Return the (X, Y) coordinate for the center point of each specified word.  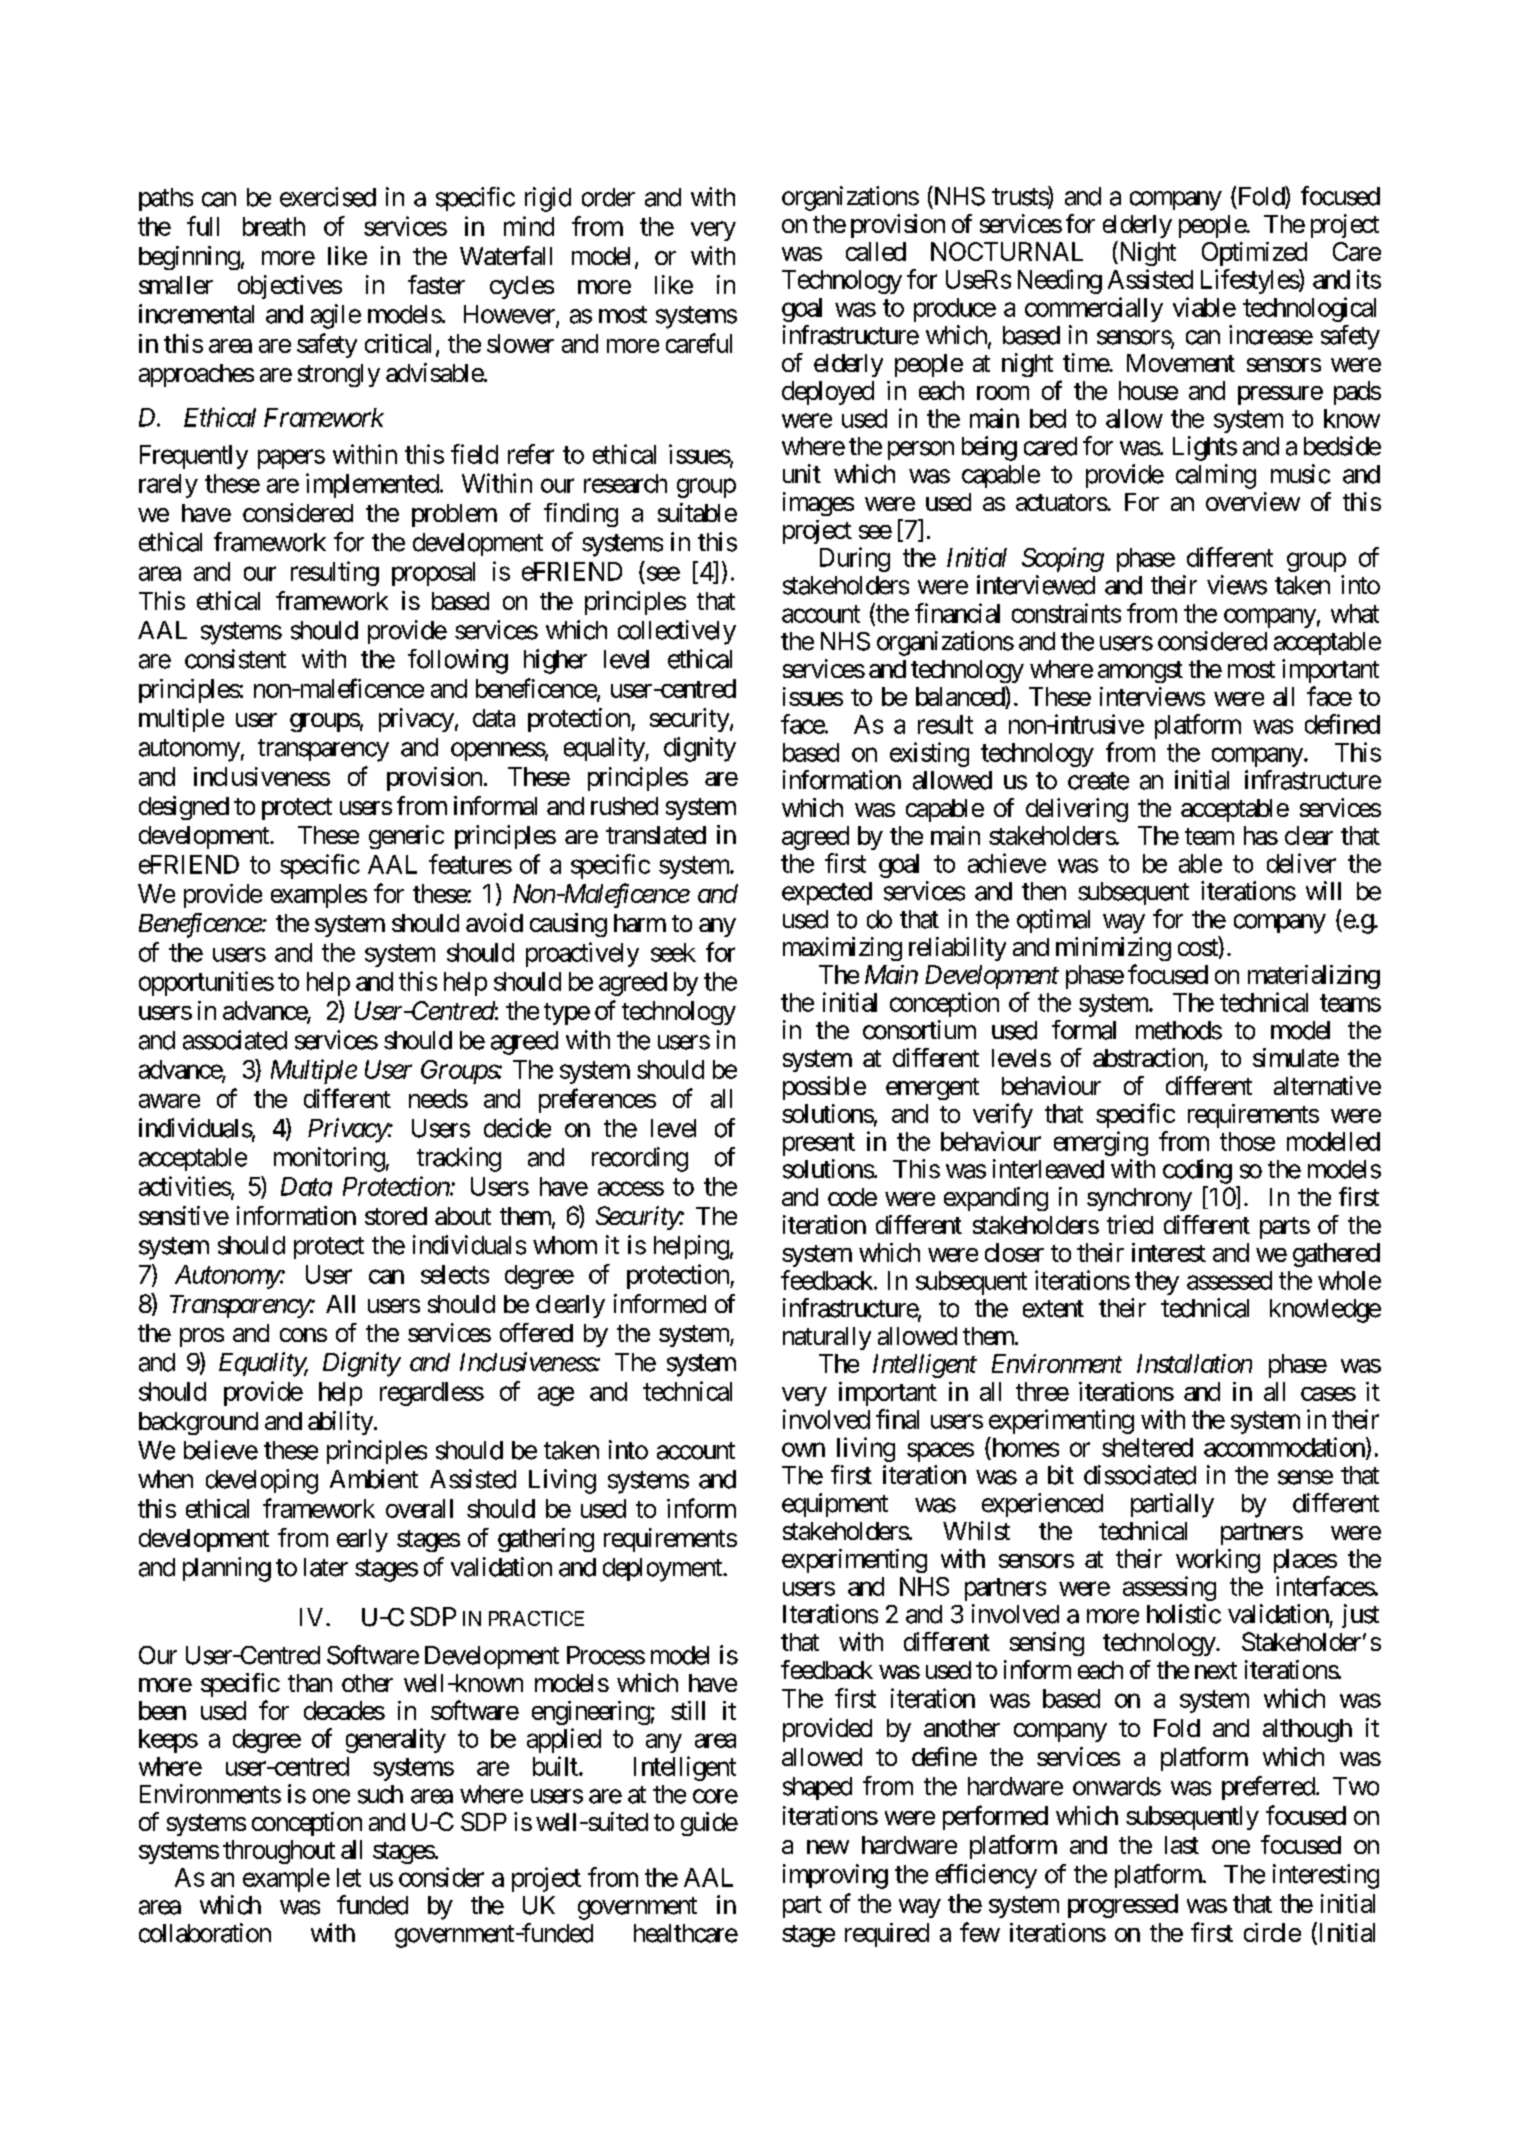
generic (406, 837)
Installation (1194, 1363)
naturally (827, 1338)
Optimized (1254, 254)
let (349, 1877)
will (1323, 890)
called (876, 251)
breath (274, 226)
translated (656, 835)
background (198, 1423)
